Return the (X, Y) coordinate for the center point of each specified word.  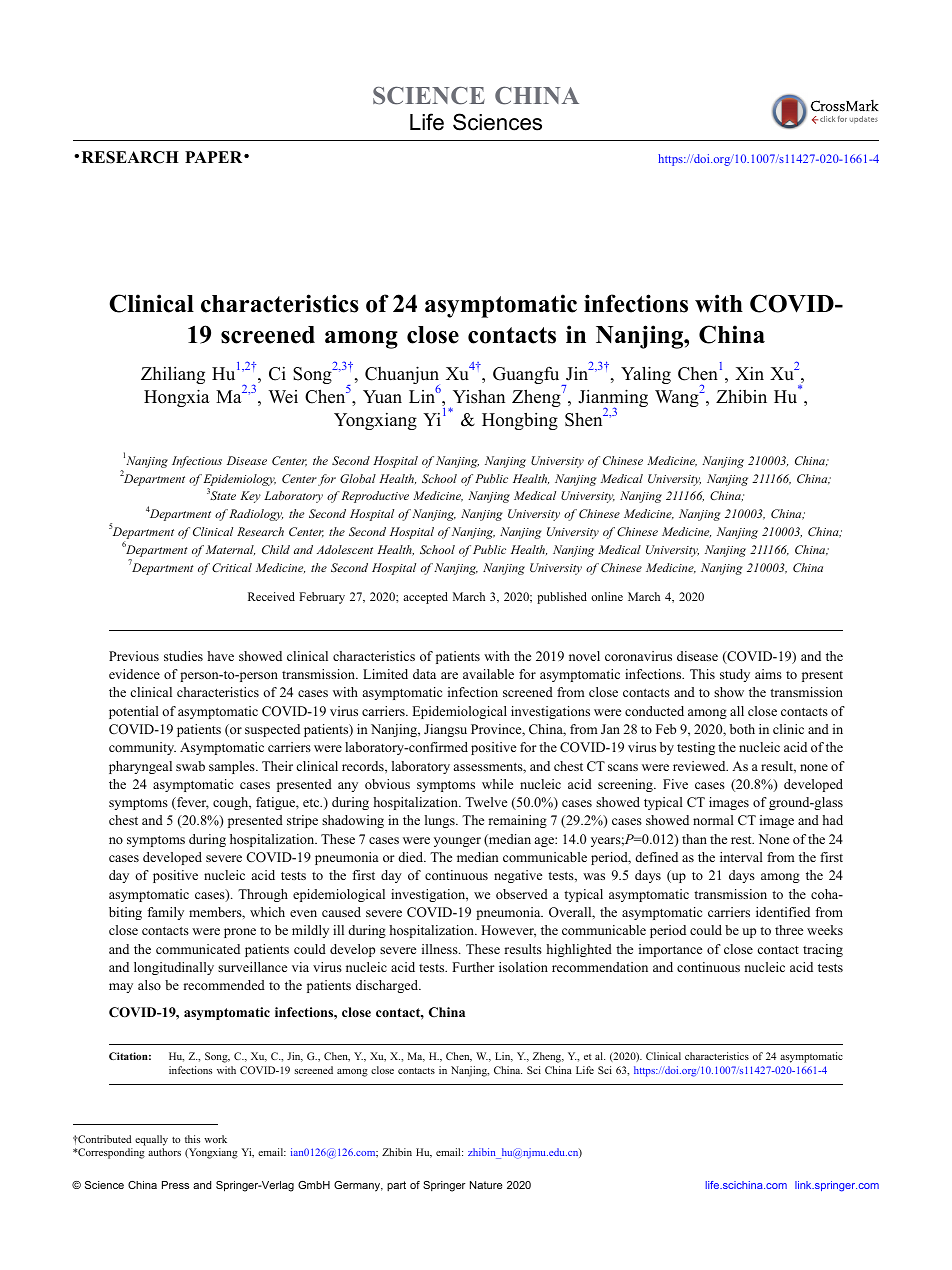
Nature (486, 1185)
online (607, 596)
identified (783, 912)
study (735, 675)
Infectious (197, 462)
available (488, 674)
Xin (749, 373)
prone (240, 933)
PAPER (215, 157)
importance (670, 950)
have (220, 656)
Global (358, 478)
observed (522, 894)
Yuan (382, 397)
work (215, 1139)
